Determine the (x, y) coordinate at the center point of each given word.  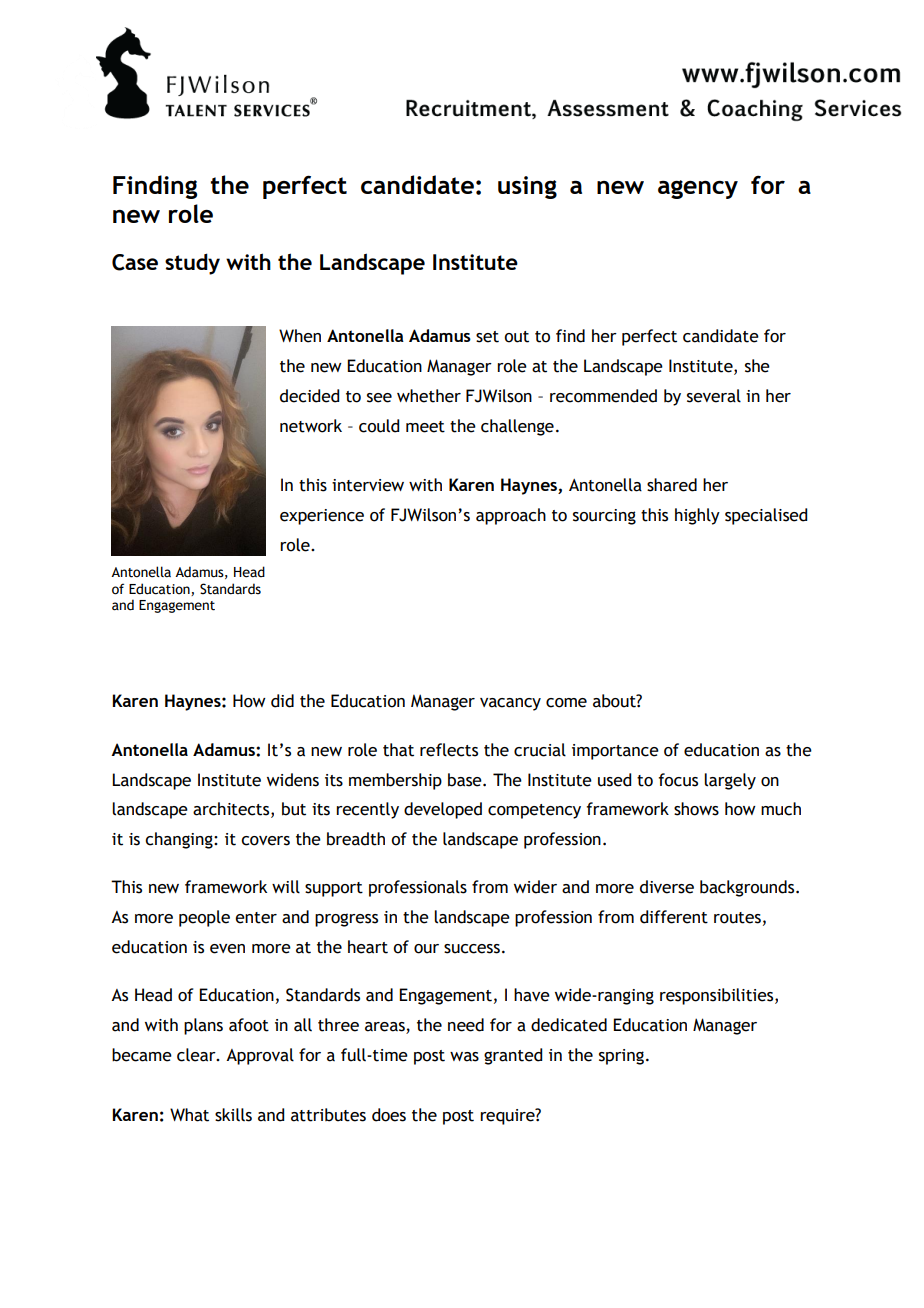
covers (265, 841)
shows (696, 809)
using (527, 187)
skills (233, 1115)
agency (698, 189)
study (192, 264)
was (464, 1057)
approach (511, 516)
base (466, 780)
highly (697, 516)
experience (322, 517)
